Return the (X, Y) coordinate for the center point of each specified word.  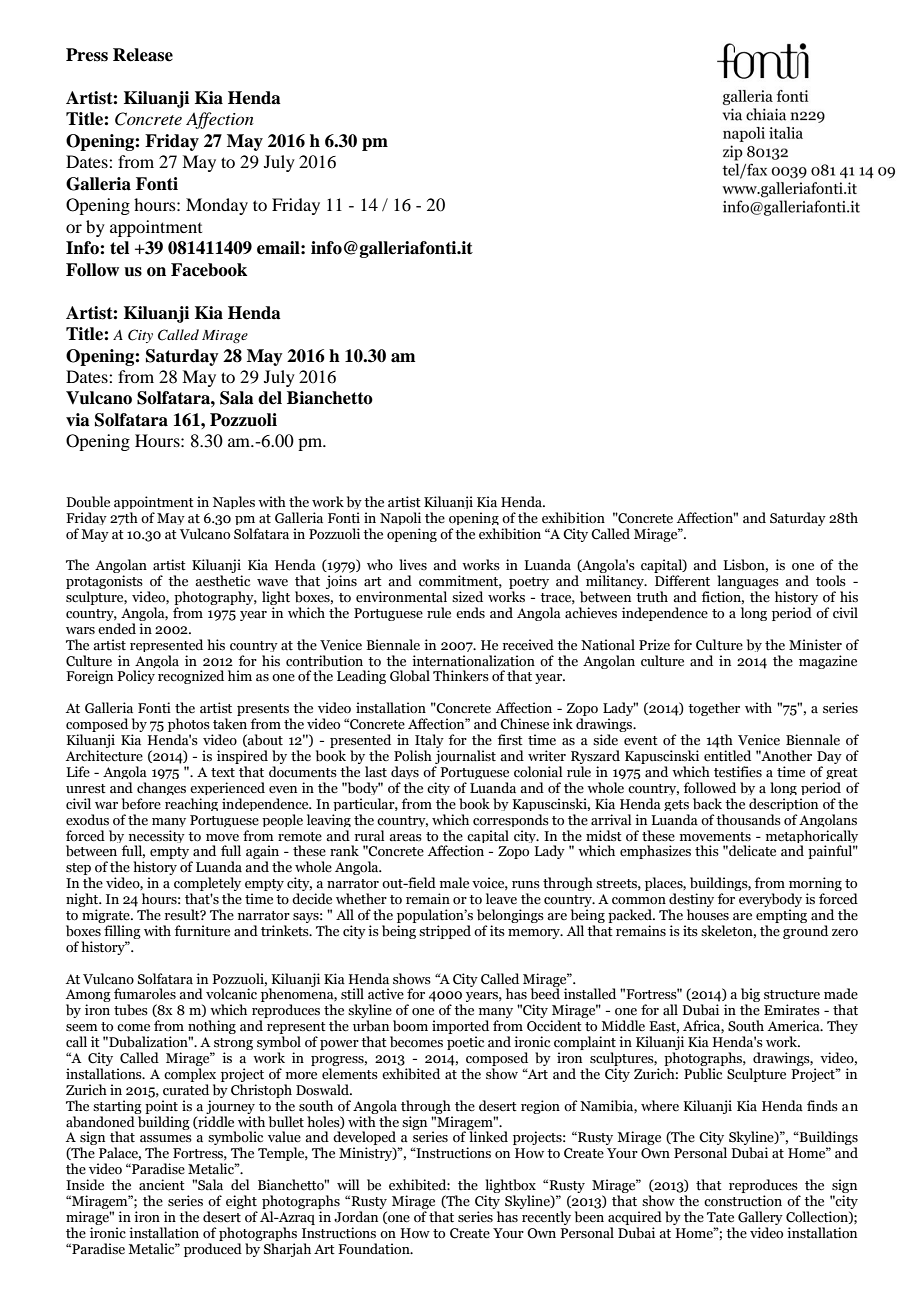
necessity (155, 838)
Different (682, 581)
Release (143, 55)
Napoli (400, 518)
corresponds (511, 820)
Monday (217, 206)
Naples (234, 502)
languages (748, 583)
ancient (162, 1185)
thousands (748, 820)
